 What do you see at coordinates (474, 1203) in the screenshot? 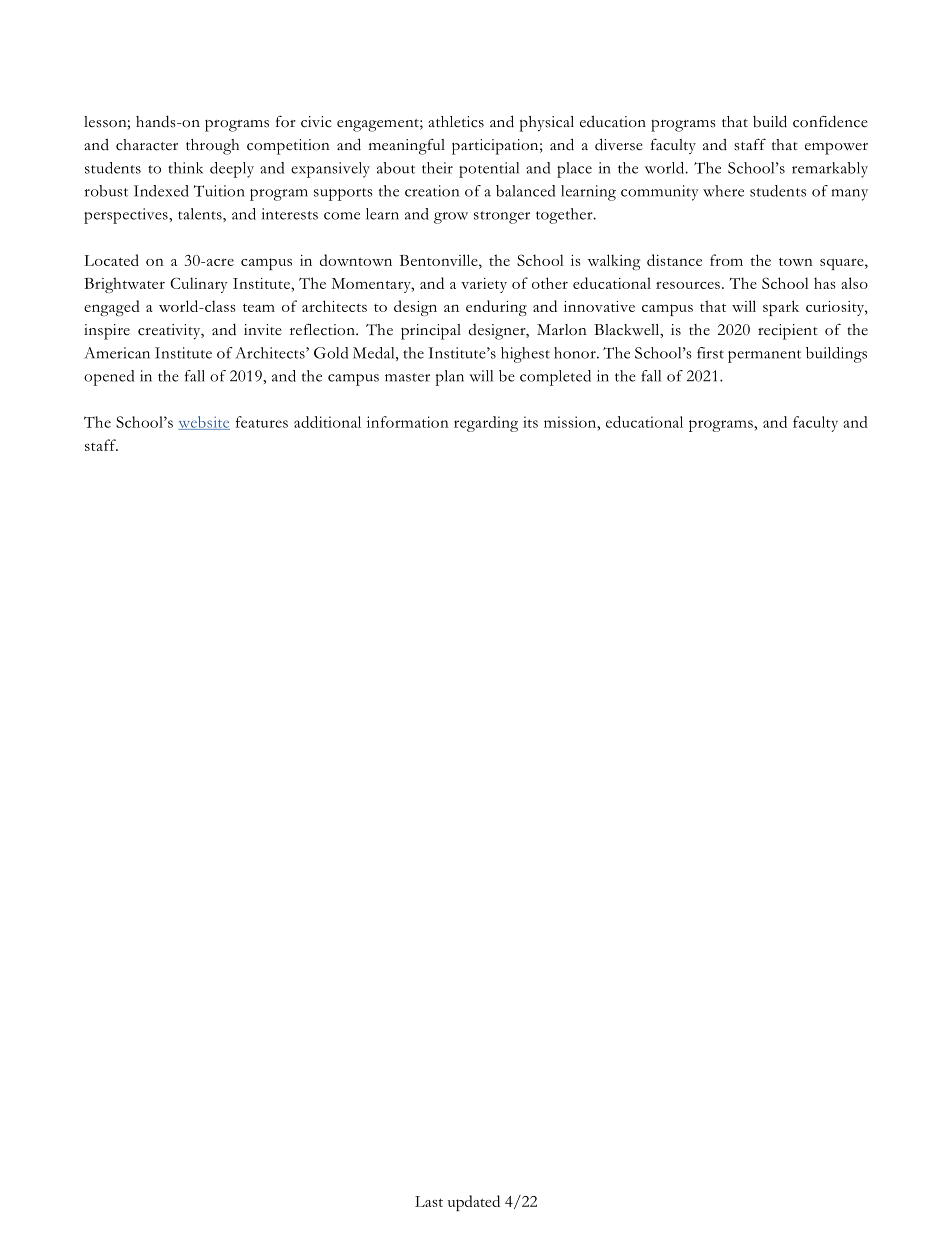
I see `updated` at bounding box center [474, 1203].
